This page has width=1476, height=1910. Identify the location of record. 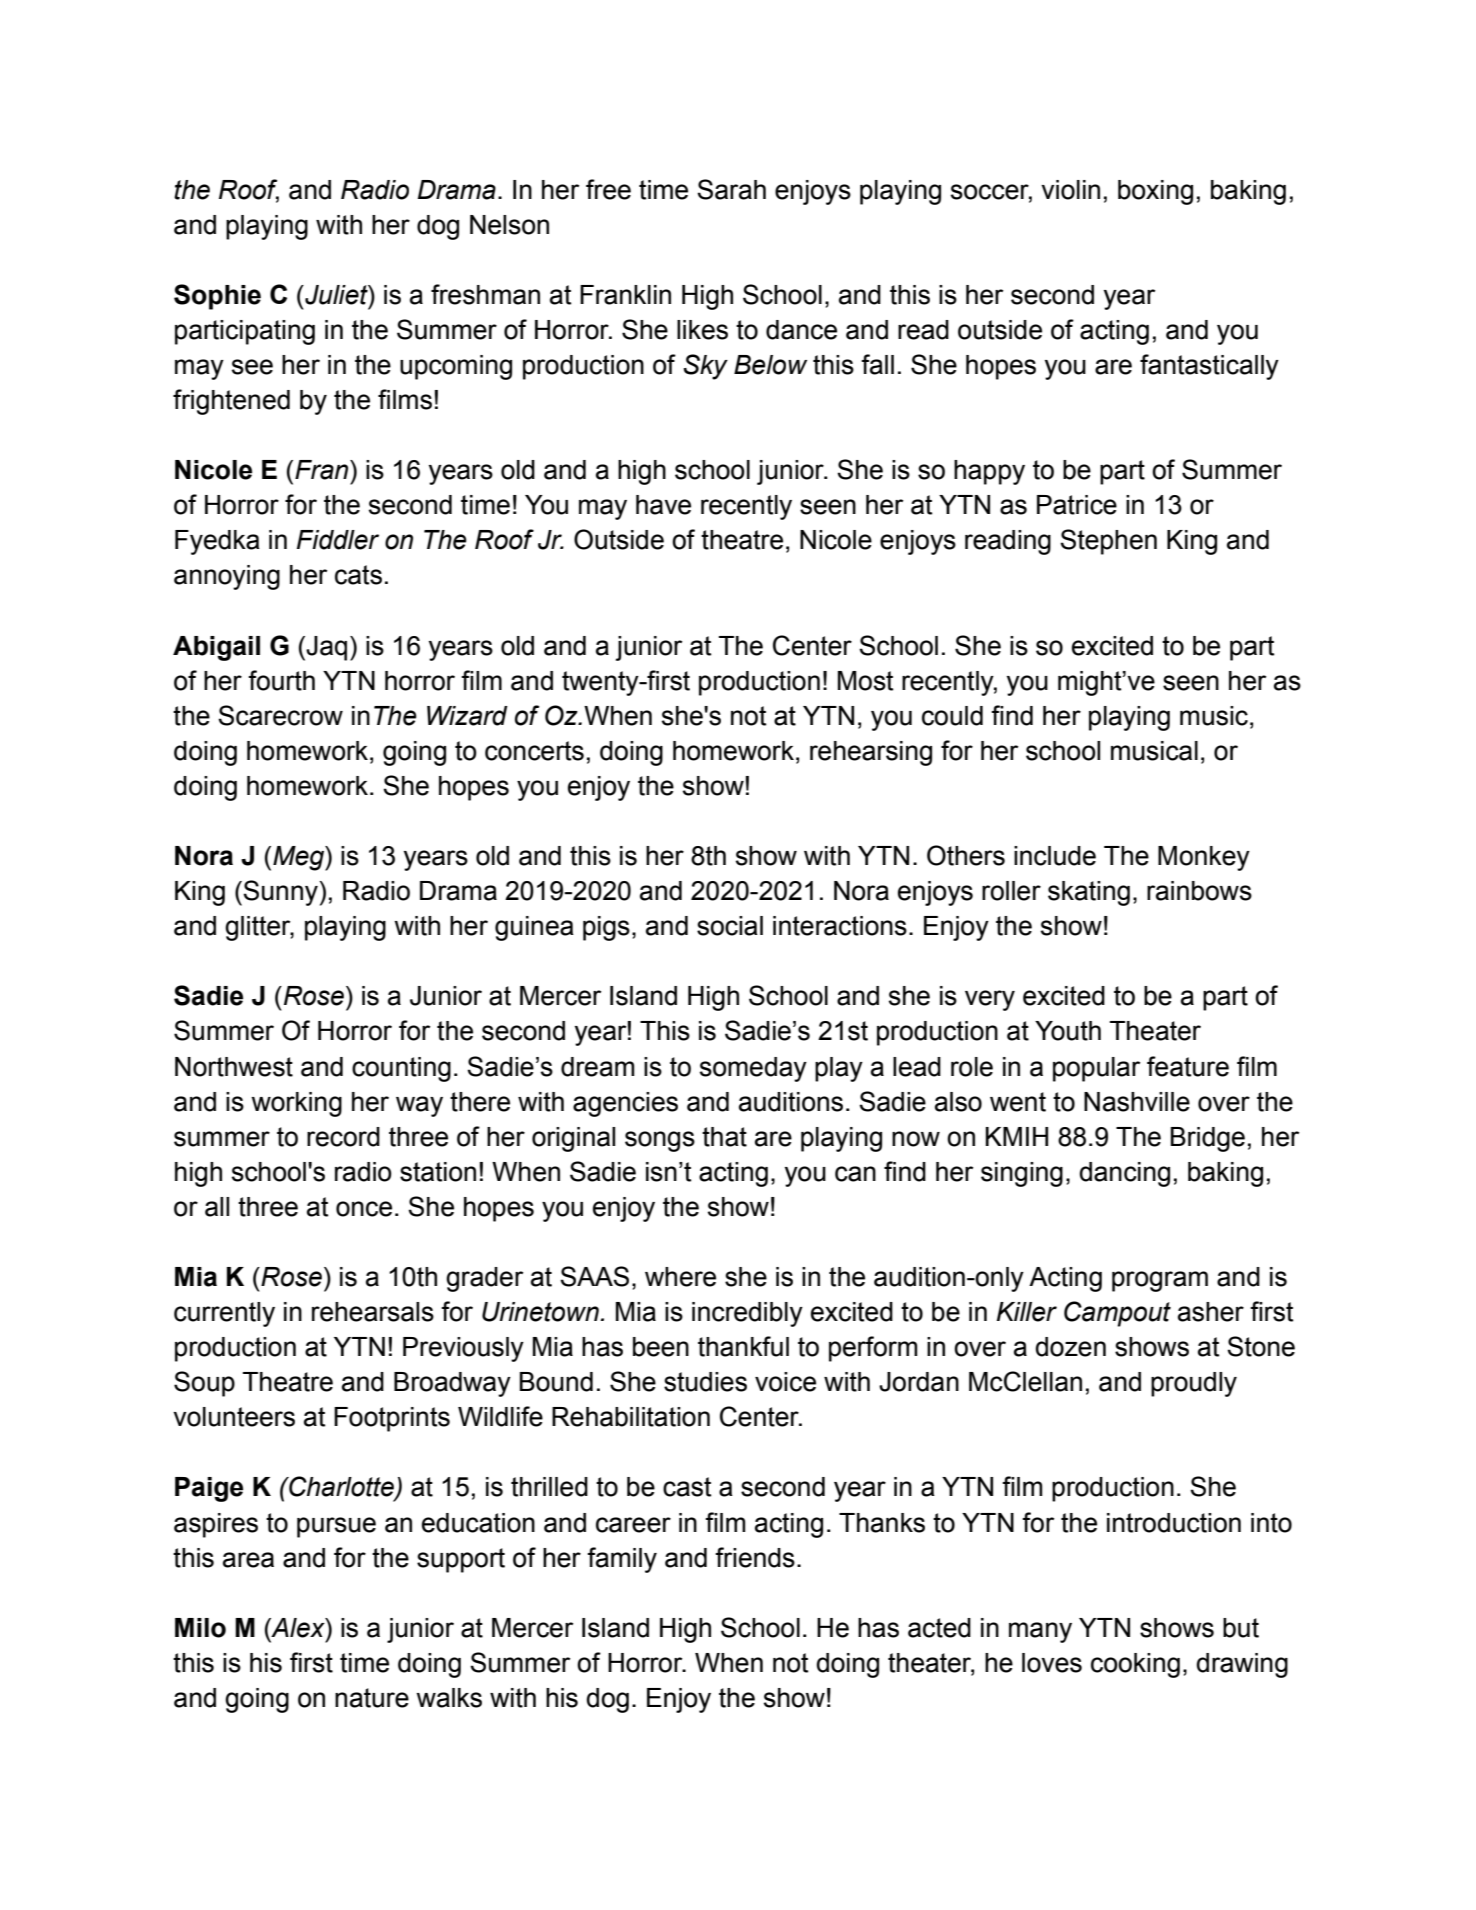
(343, 1137).
